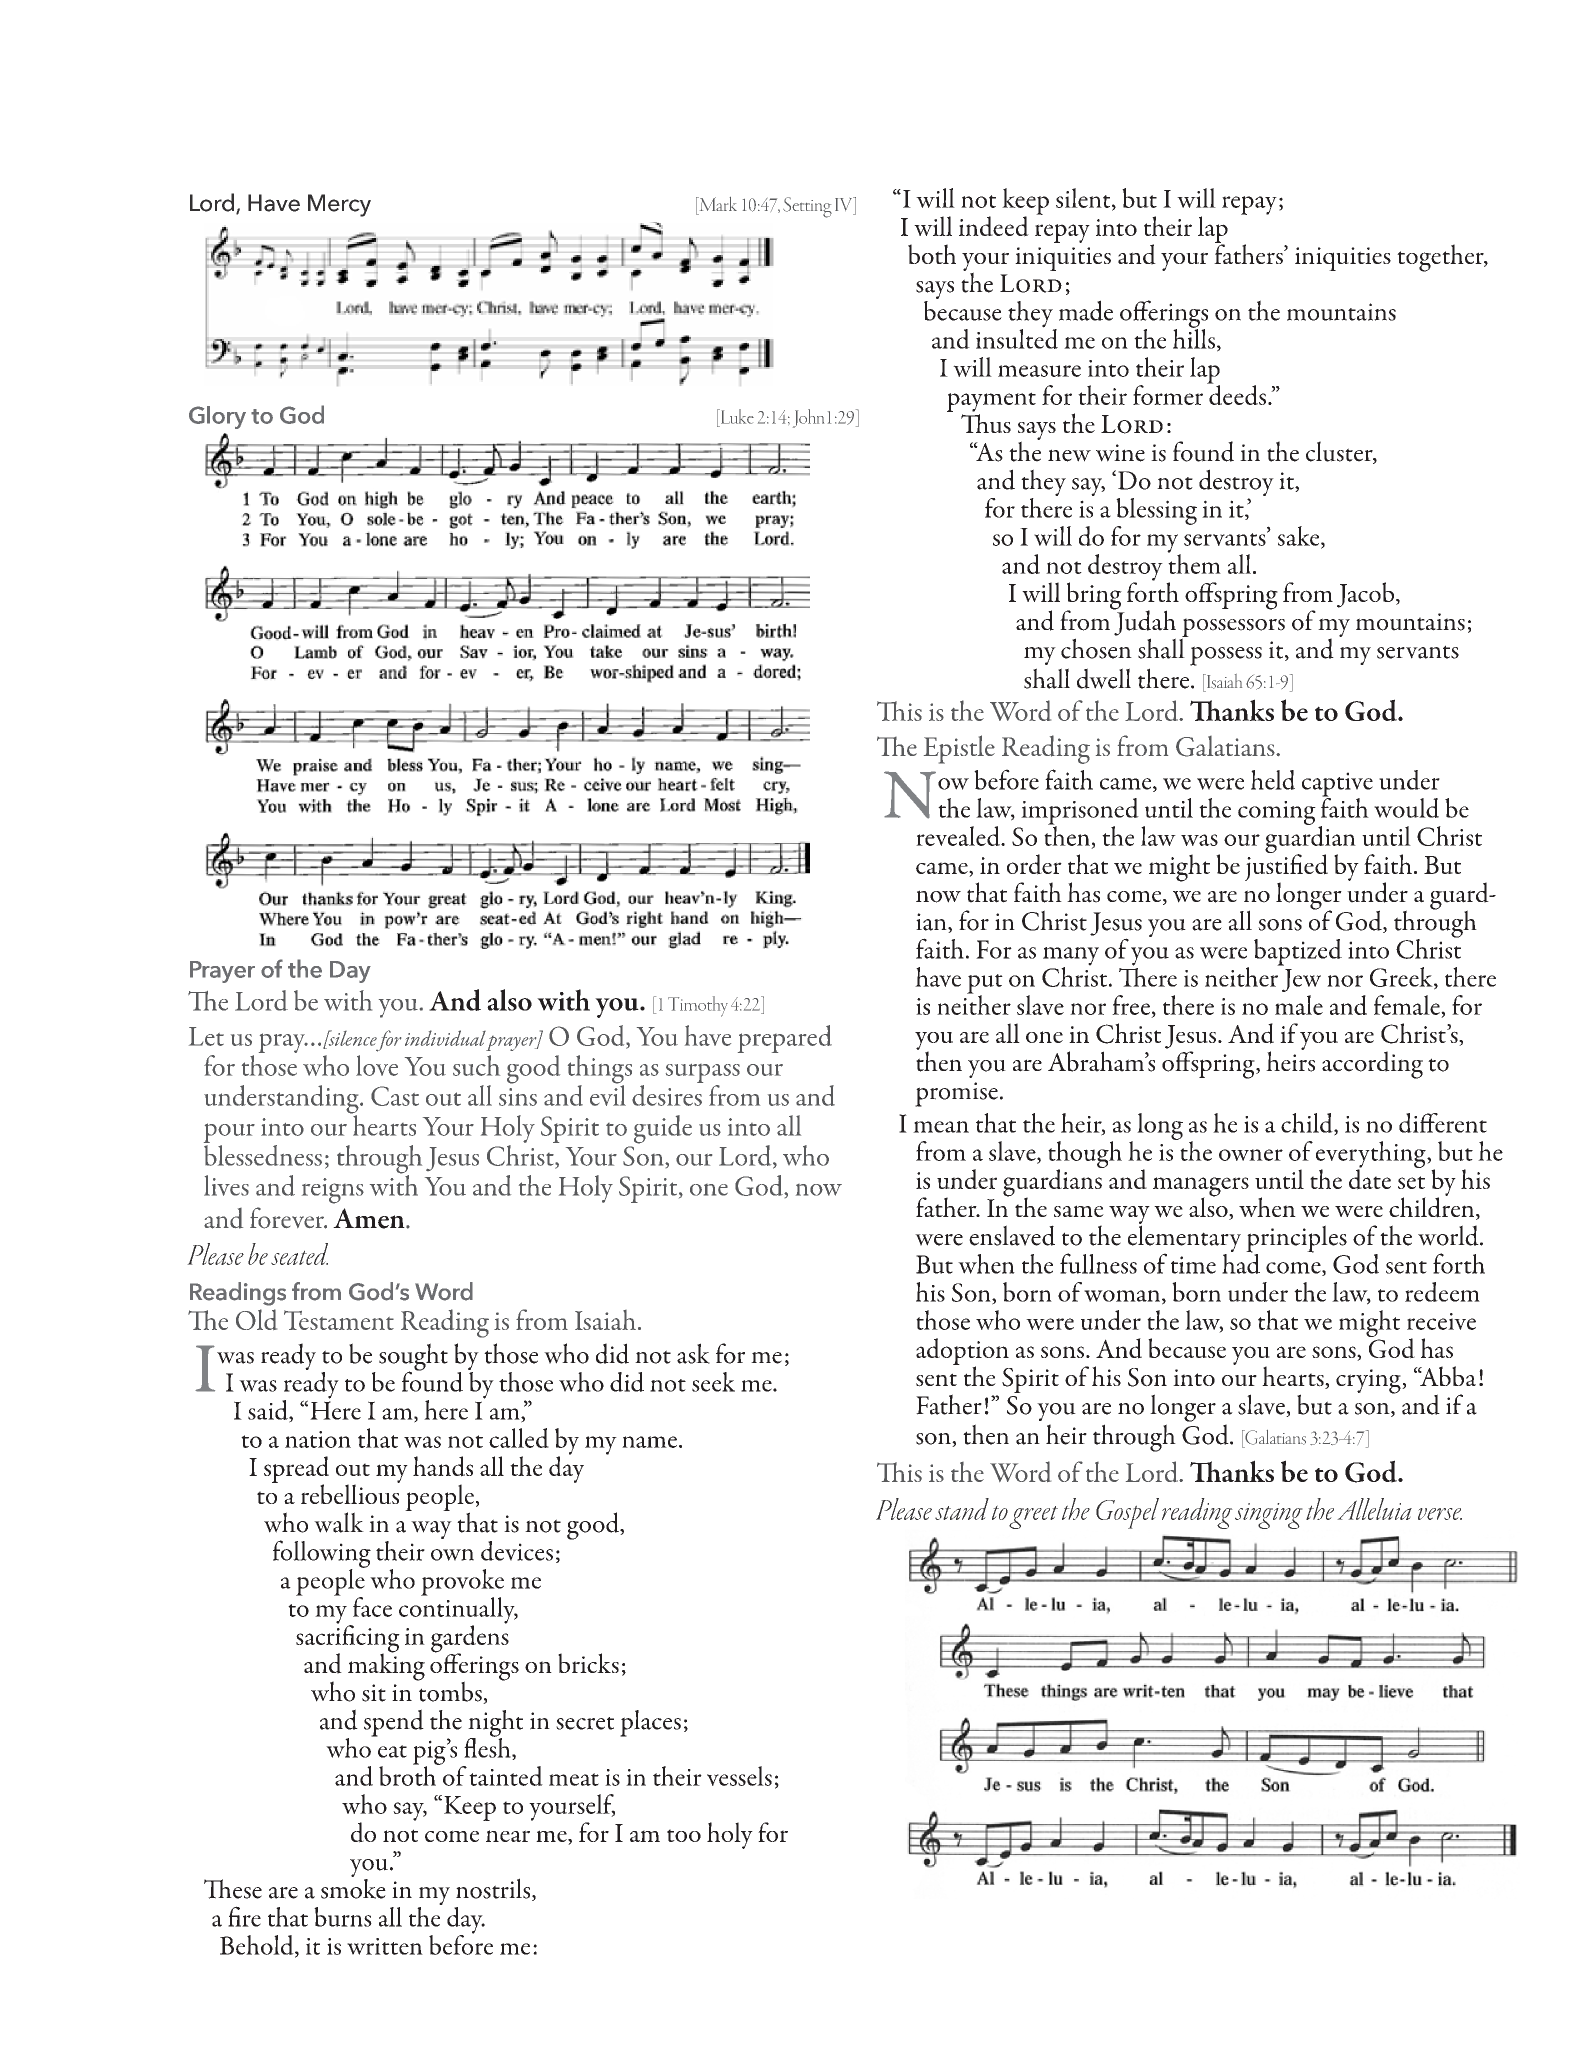 Image resolution: width=1596 pixels, height=2065 pixels. I want to click on Mercy, so click(339, 205).
